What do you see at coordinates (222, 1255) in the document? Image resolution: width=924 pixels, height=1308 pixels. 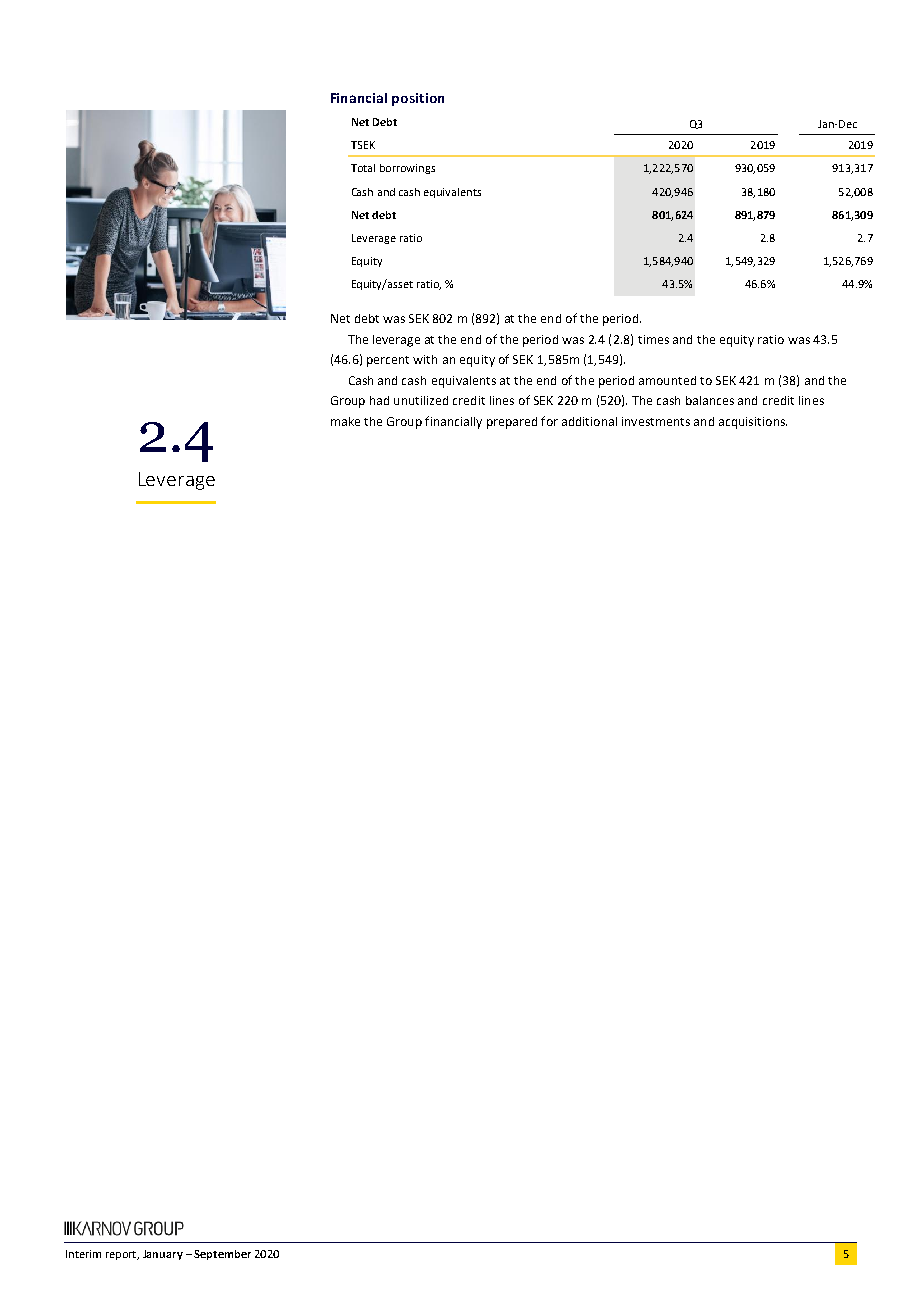 I see `September` at bounding box center [222, 1255].
